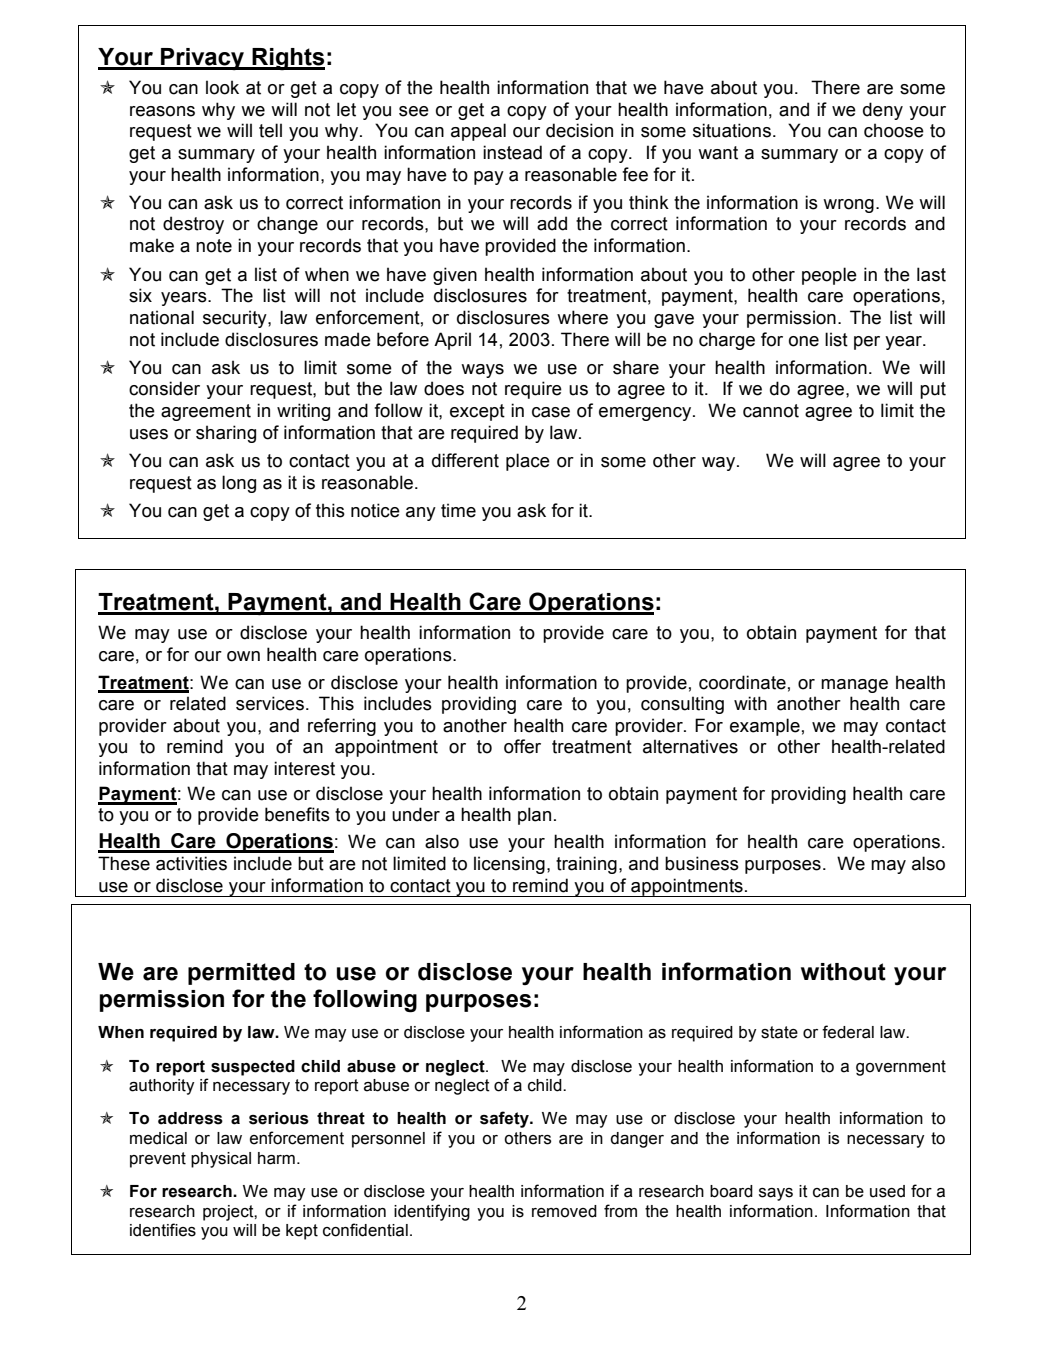  I want to click on deny, so click(883, 111).
